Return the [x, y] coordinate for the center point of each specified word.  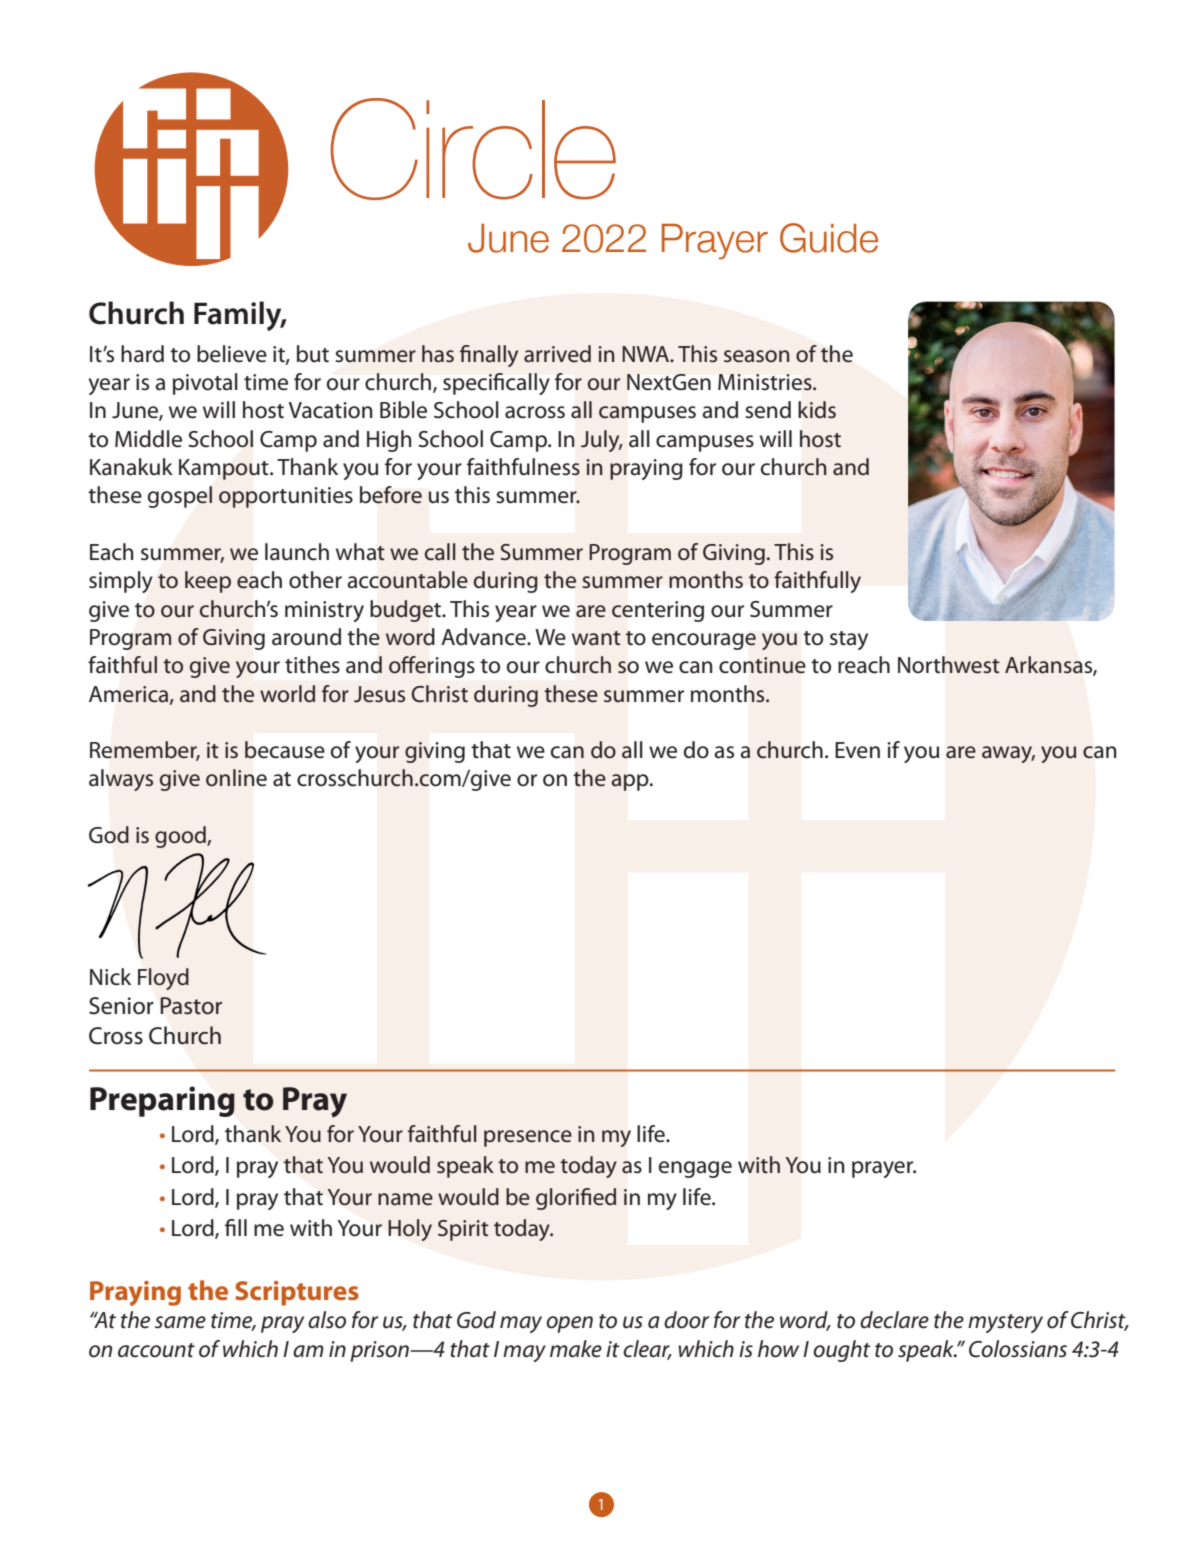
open [569, 1324]
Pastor [191, 1006]
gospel [180, 497]
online [236, 778]
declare [894, 1320]
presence [528, 1138]
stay [849, 640]
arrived [557, 354]
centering [658, 611]
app [631, 782]
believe [232, 354]
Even [857, 750]
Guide [829, 238]
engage [695, 1169]
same [180, 1322]
